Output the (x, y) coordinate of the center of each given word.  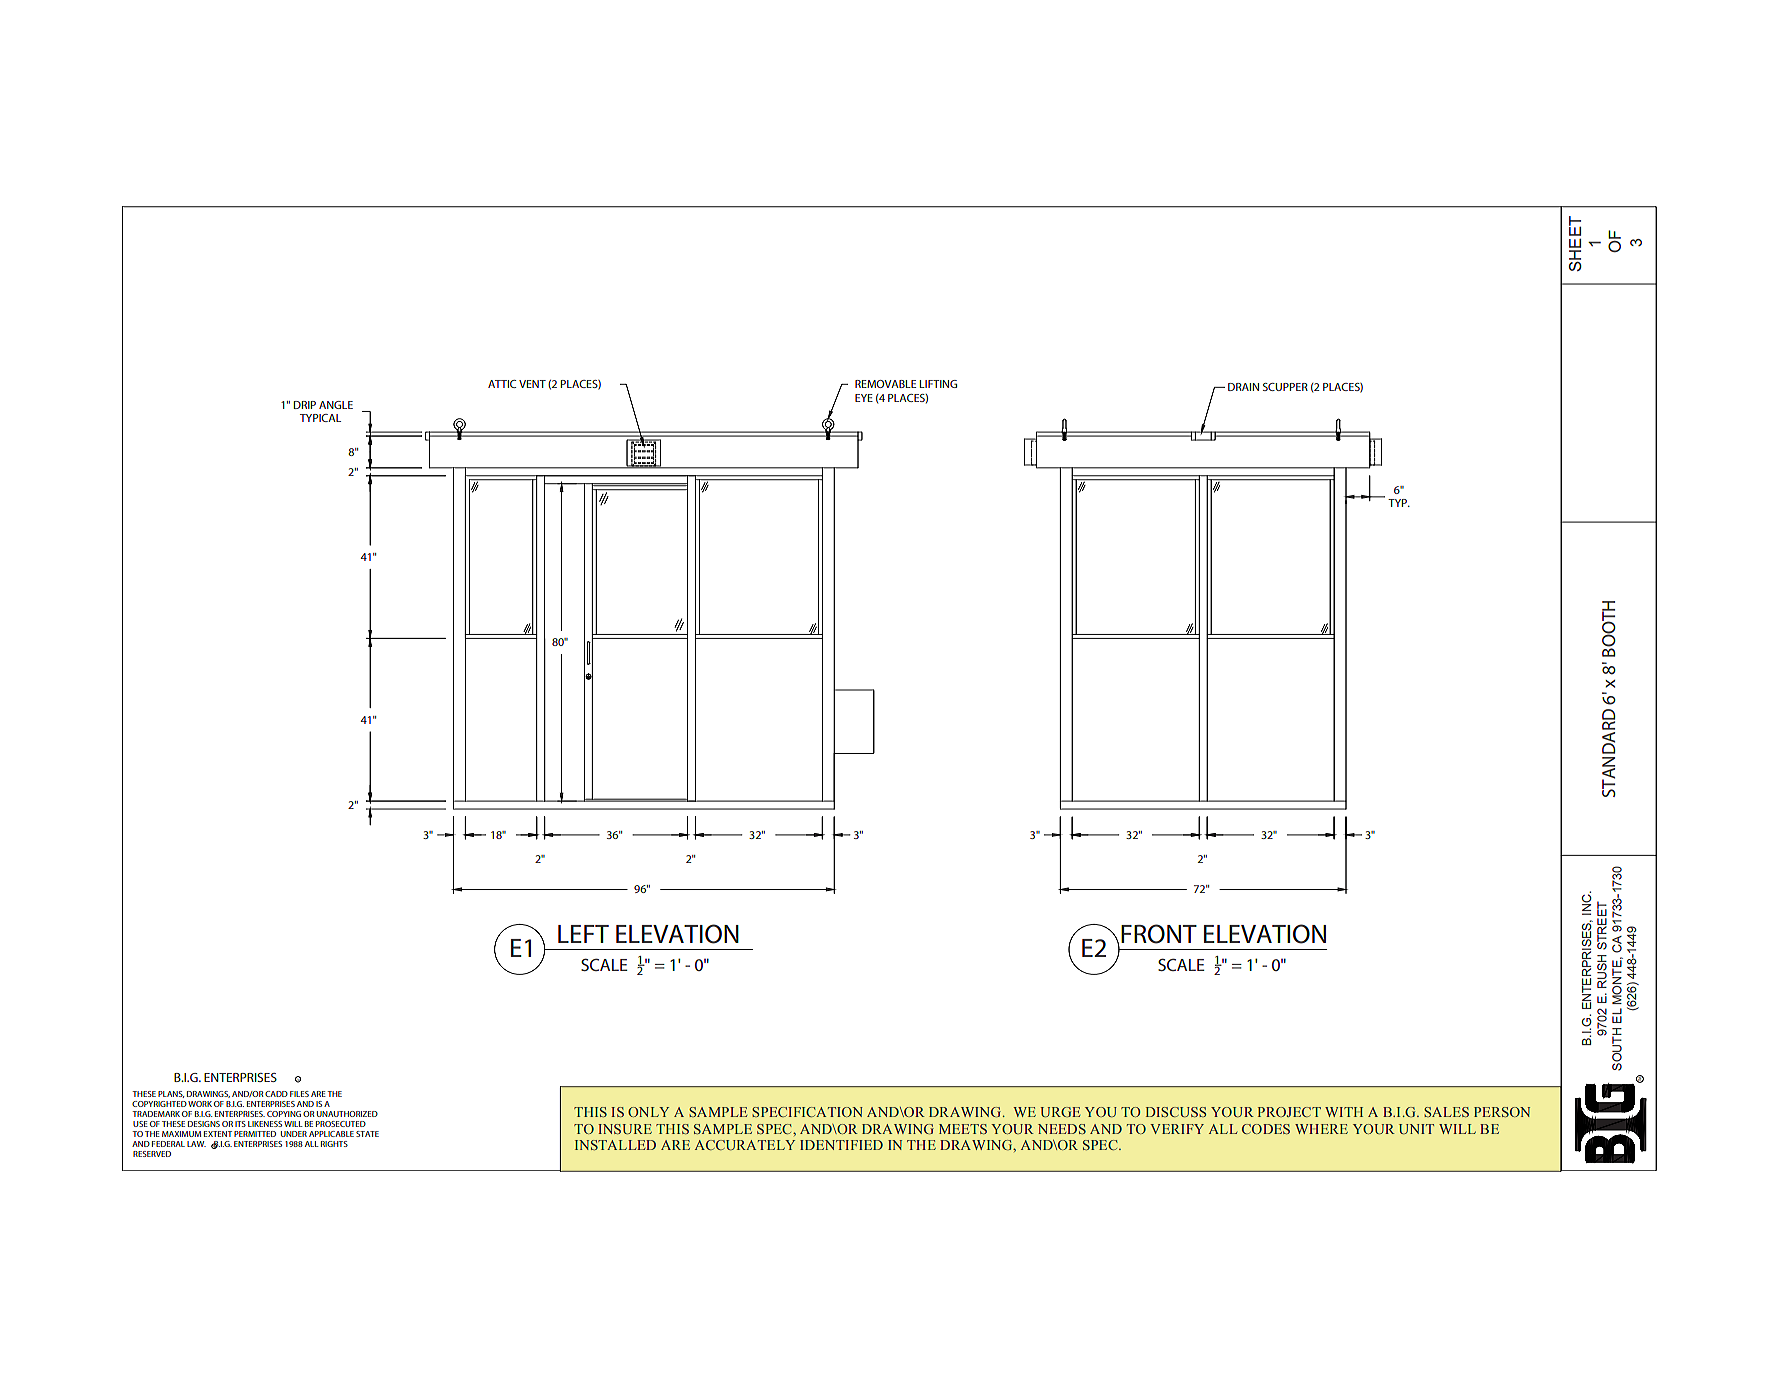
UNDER (294, 1134)
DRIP (305, 405)
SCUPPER (1285, 387)
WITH (1344, 1112)
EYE (864, 398)
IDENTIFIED (841, 1145)
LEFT (583, 934)
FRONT (1159, 934)
